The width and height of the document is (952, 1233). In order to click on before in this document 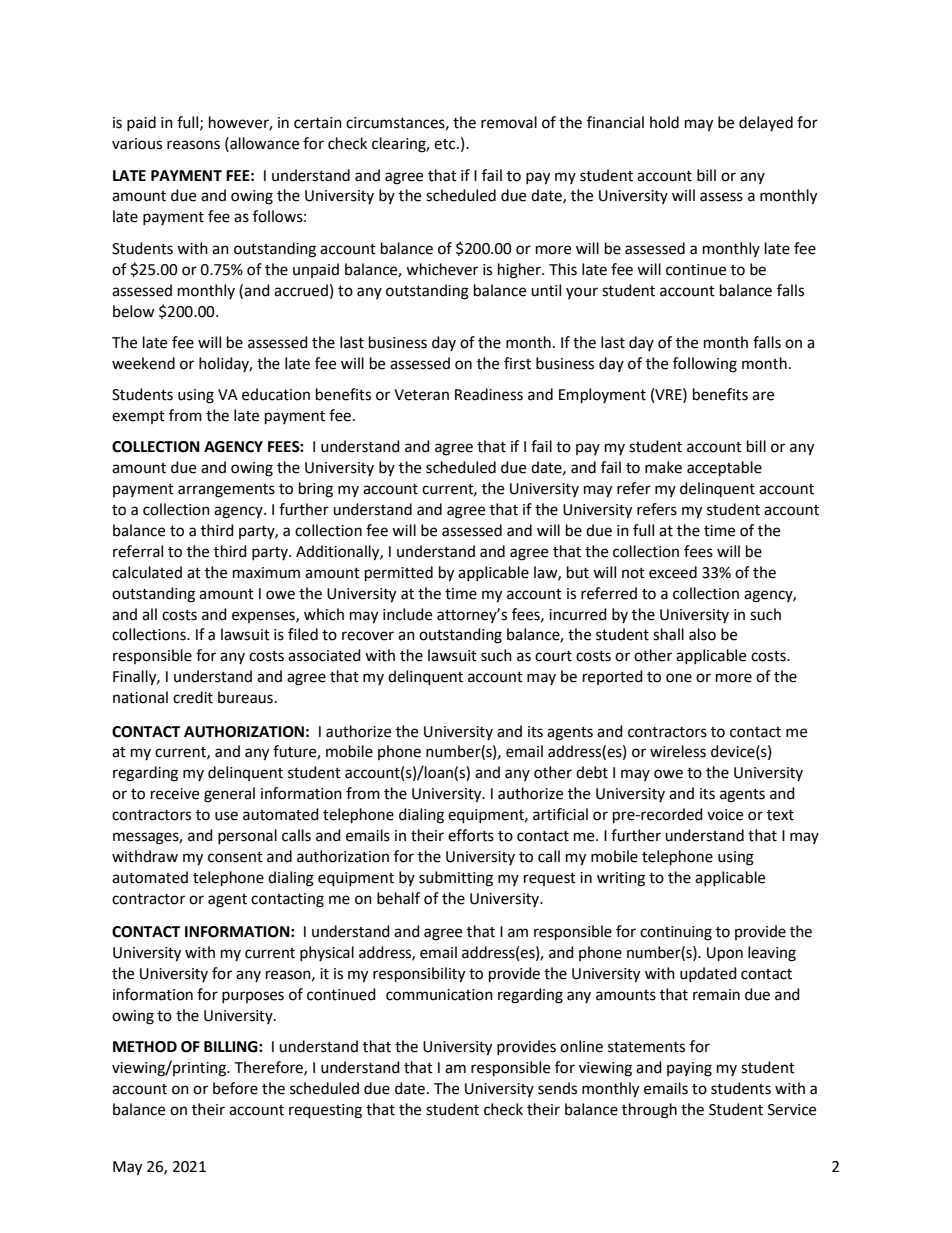, I will do `click(235, 1088)`.
